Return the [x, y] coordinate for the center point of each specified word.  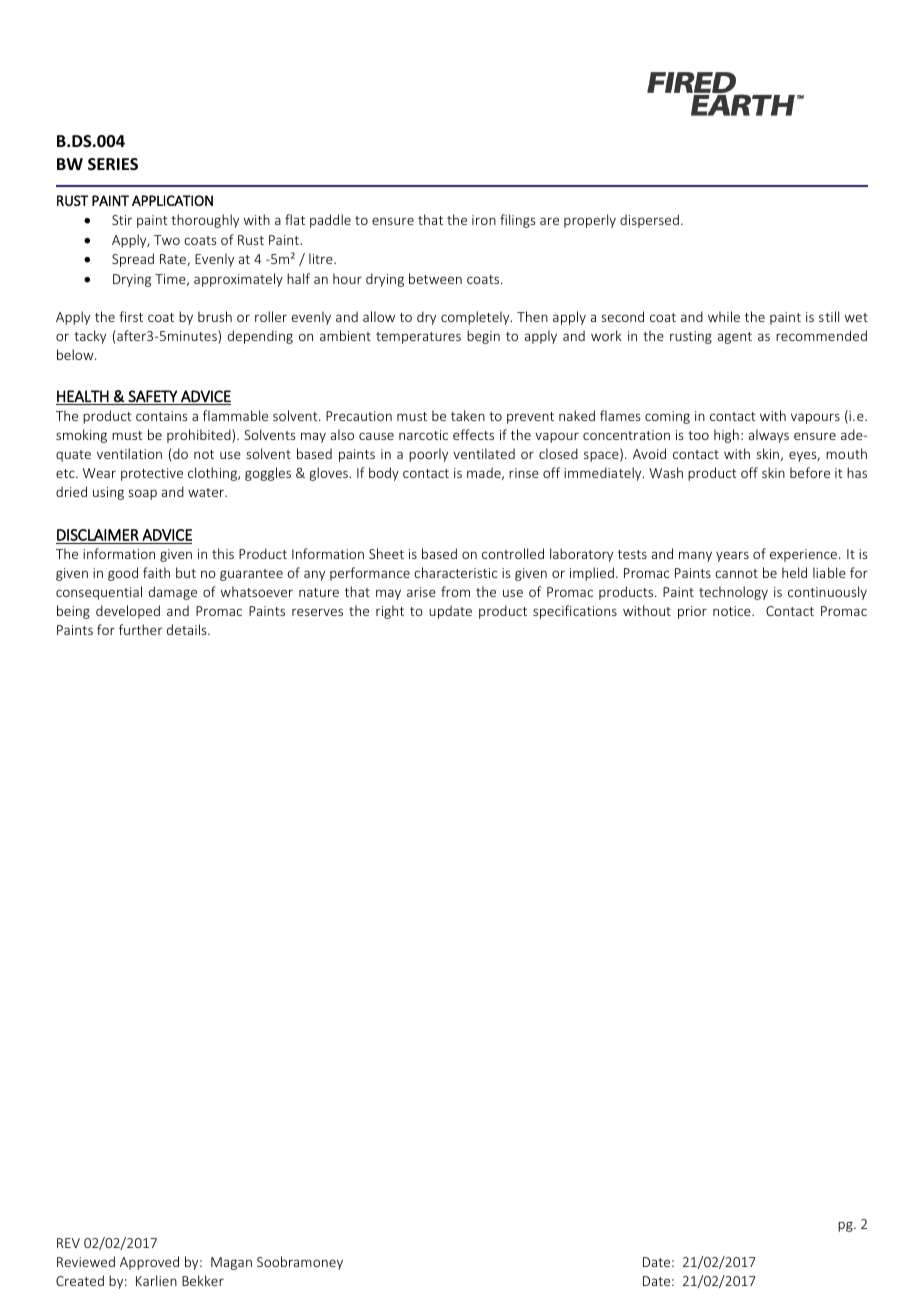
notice [733, 611]
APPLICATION [172, 200]
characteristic [455, 572]
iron [484, 220]
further [141, 629]
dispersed [649, 221]
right [390, 612]
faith [156, 572]
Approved [149, 1263]
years [732, 556]
